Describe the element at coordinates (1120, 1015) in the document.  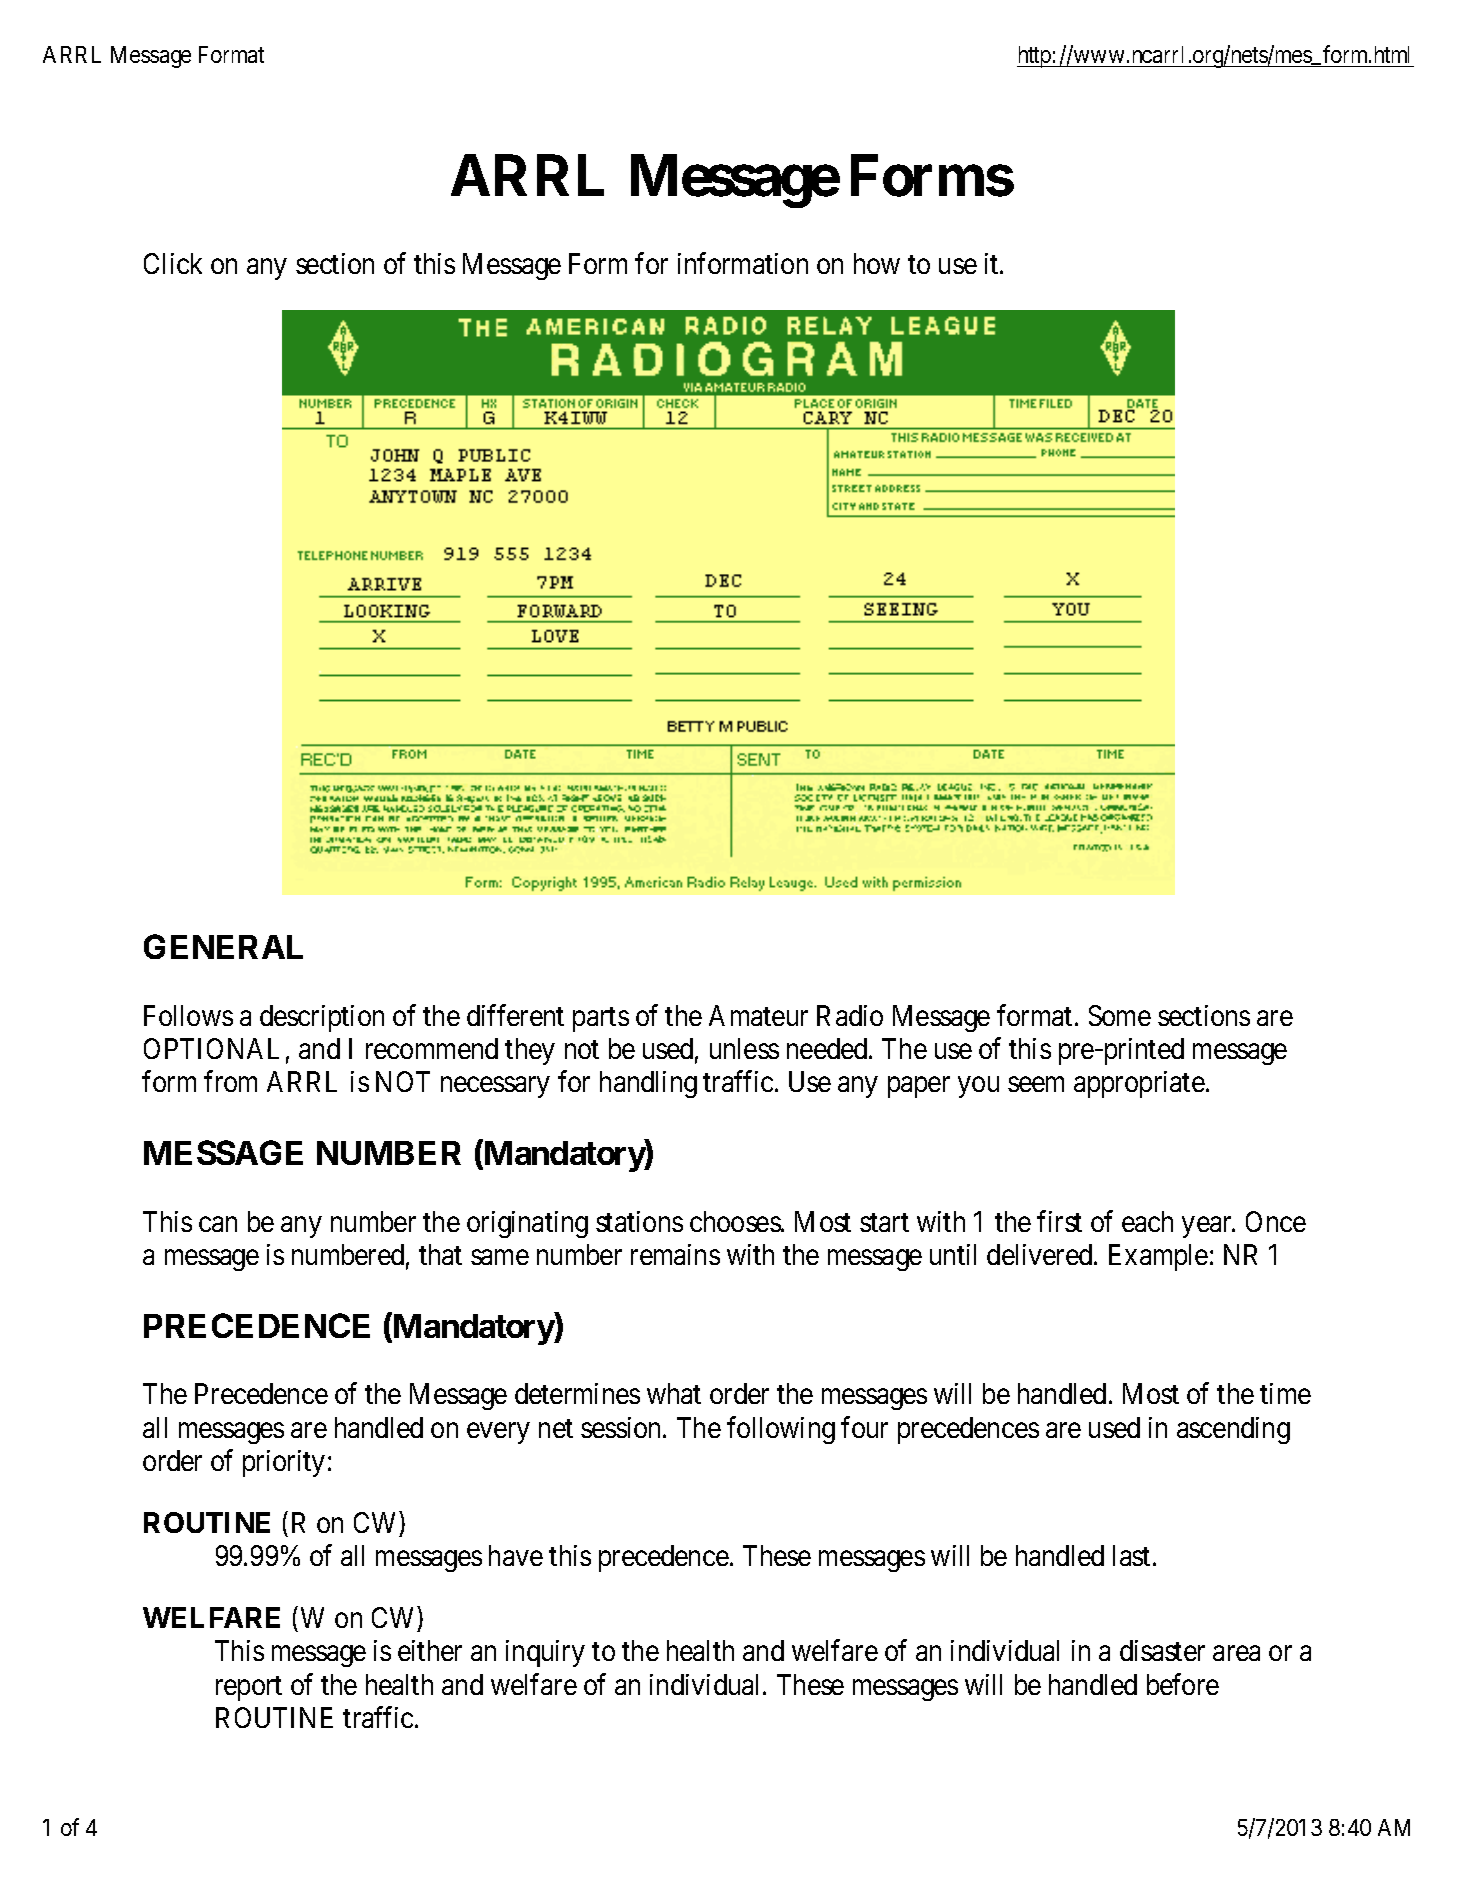
I see `Some` at that location.
